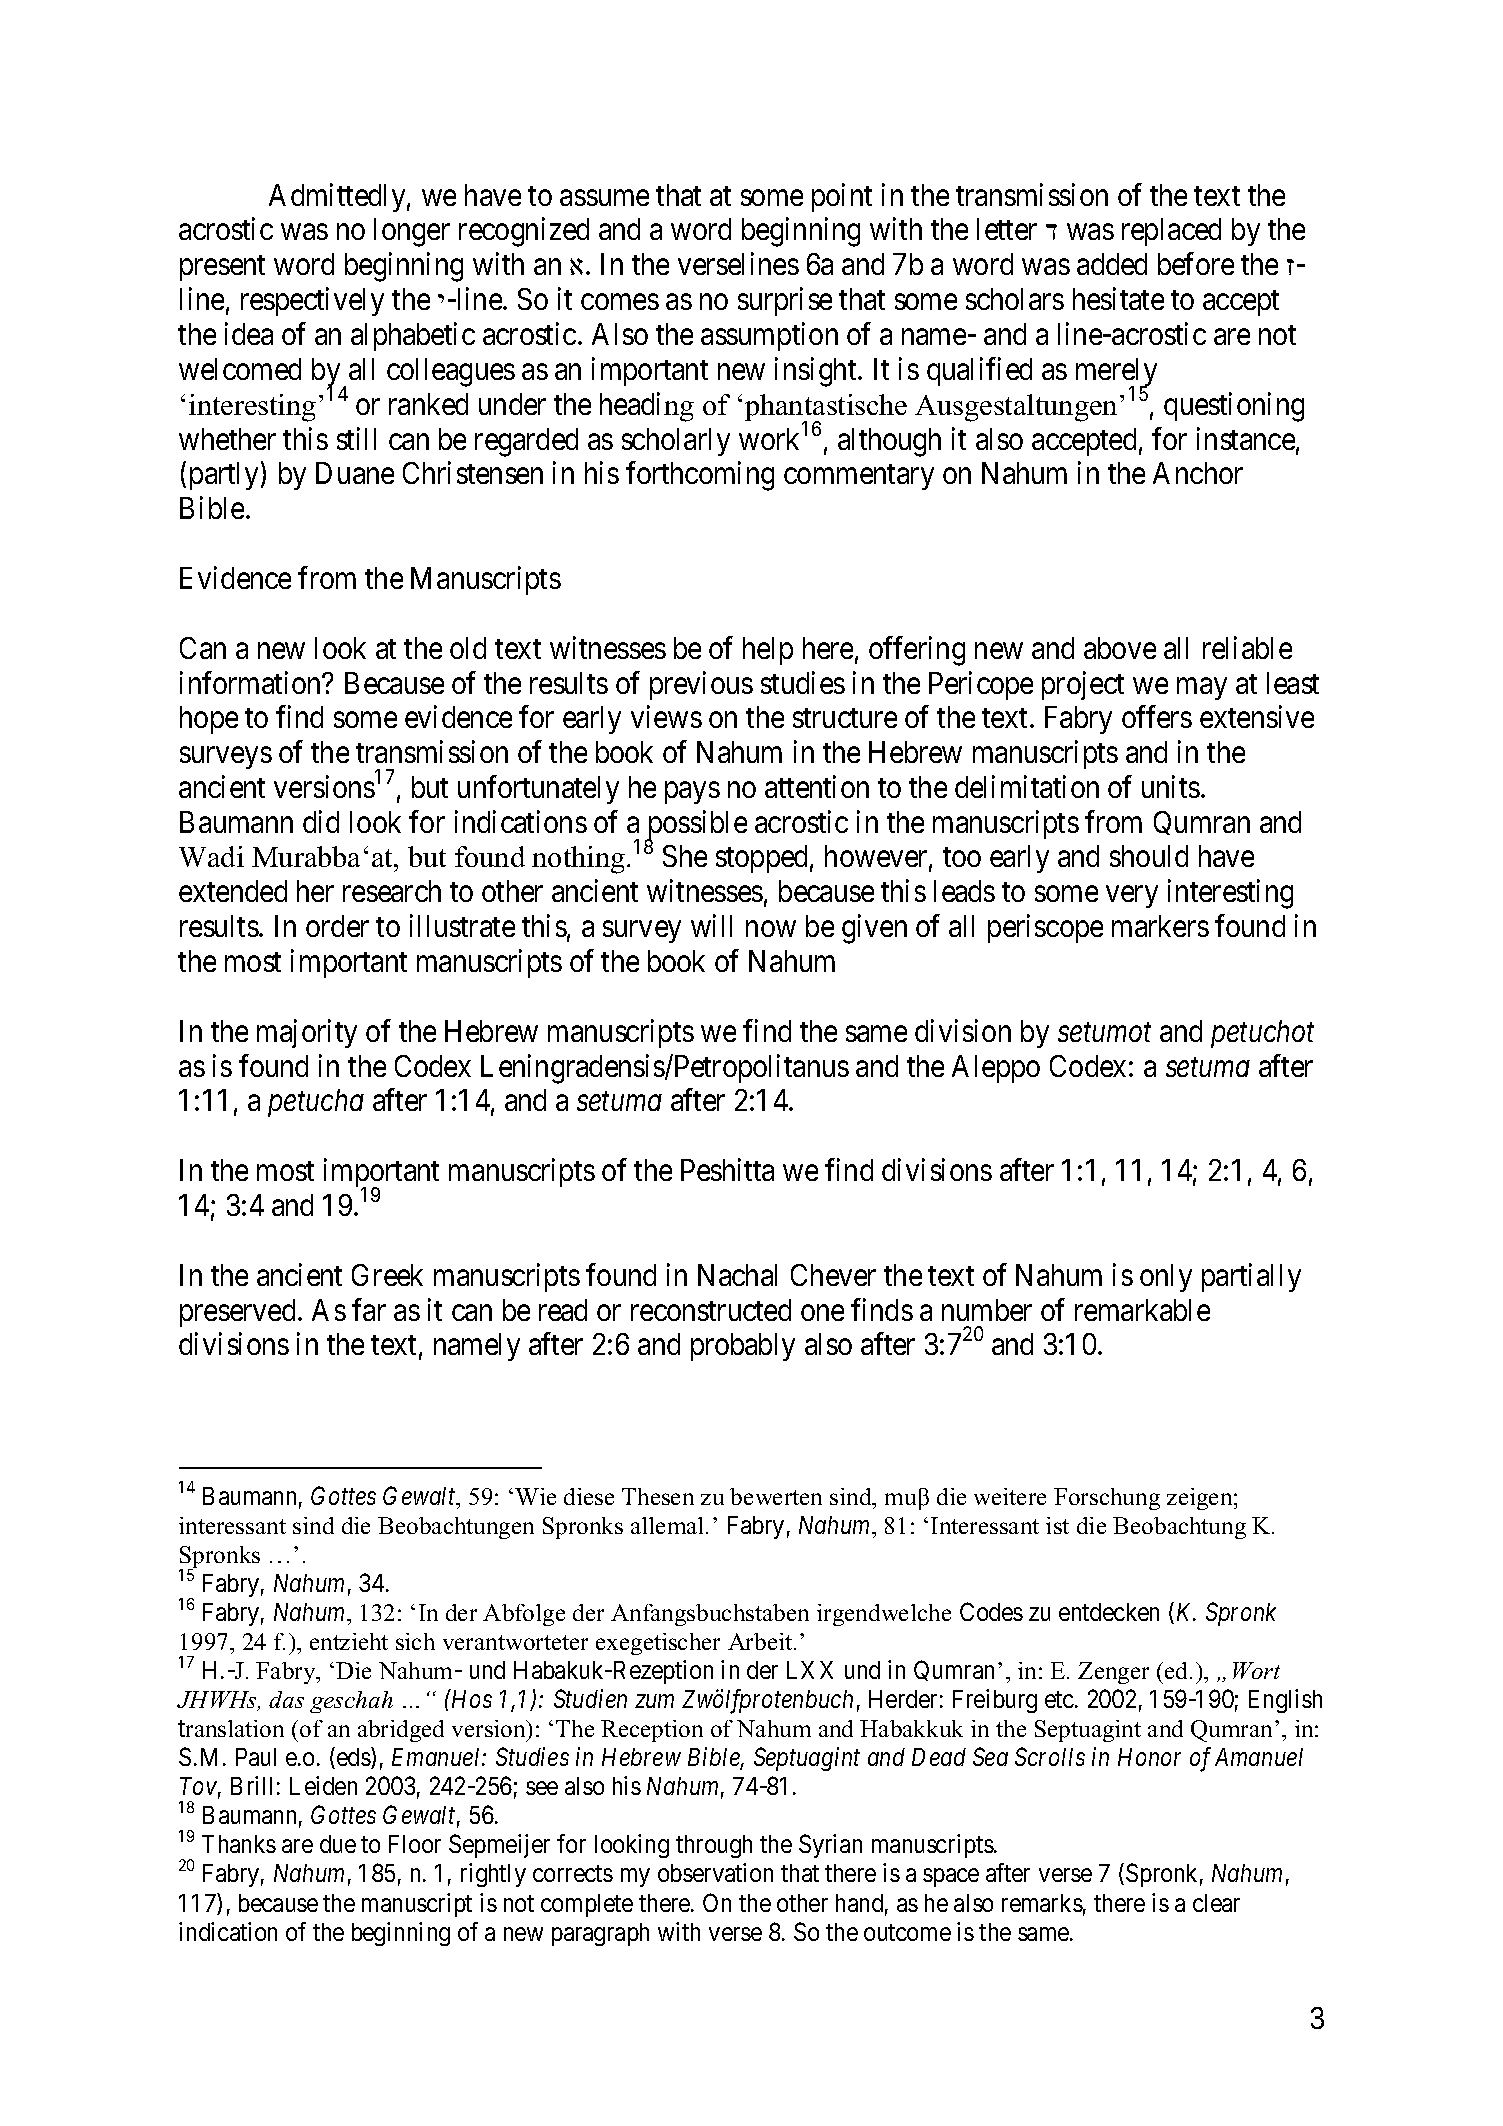 This document has height=2126, width=1503. What do you see at coordinates (1171, 232) in the document?
I see `replaced` at bounding box center [1171, 232].
